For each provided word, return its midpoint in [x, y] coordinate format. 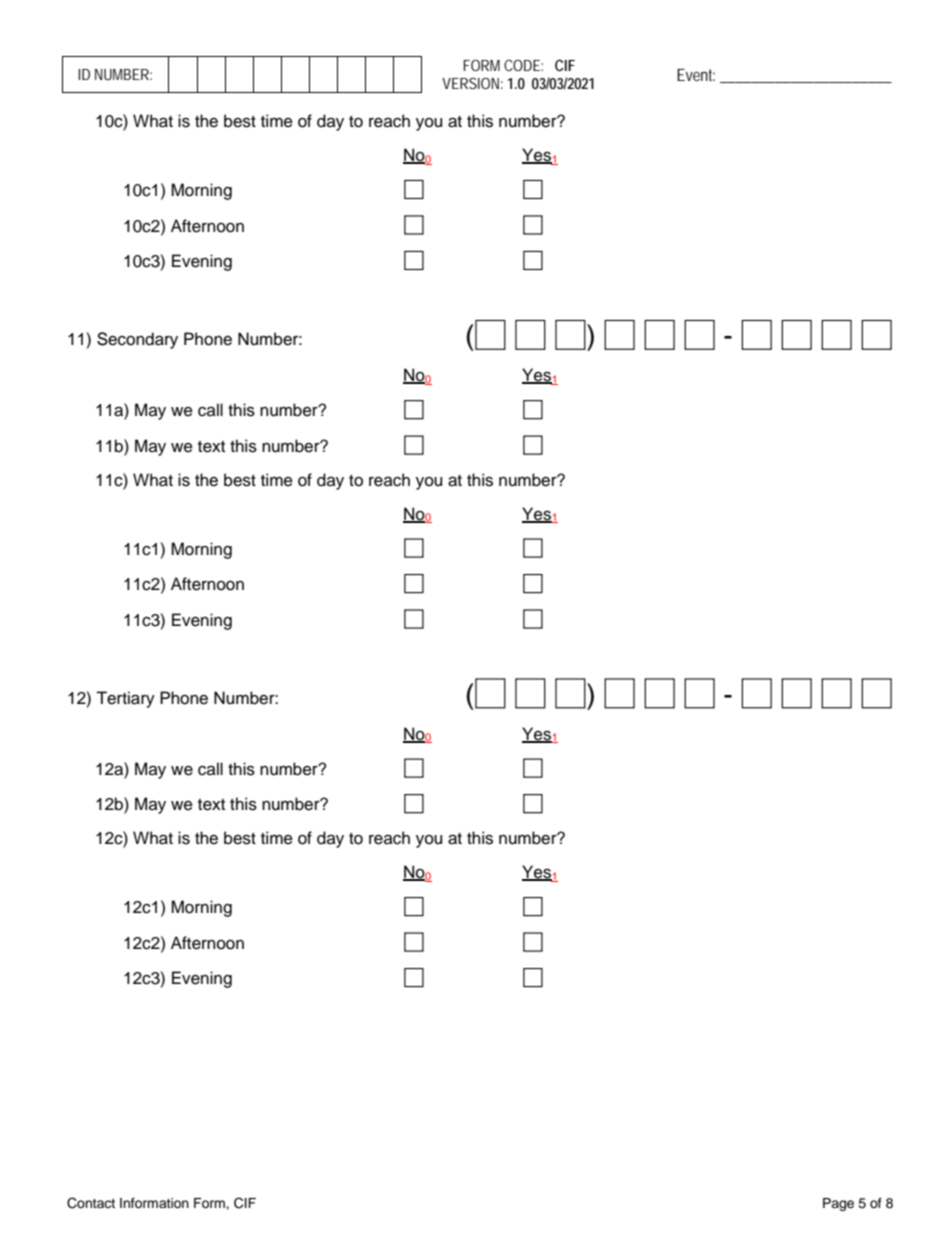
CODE [522, 65]
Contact [91, 1203]
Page [838, 1204]
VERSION [470, 83]
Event [696, 75]
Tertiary [125, 699]
